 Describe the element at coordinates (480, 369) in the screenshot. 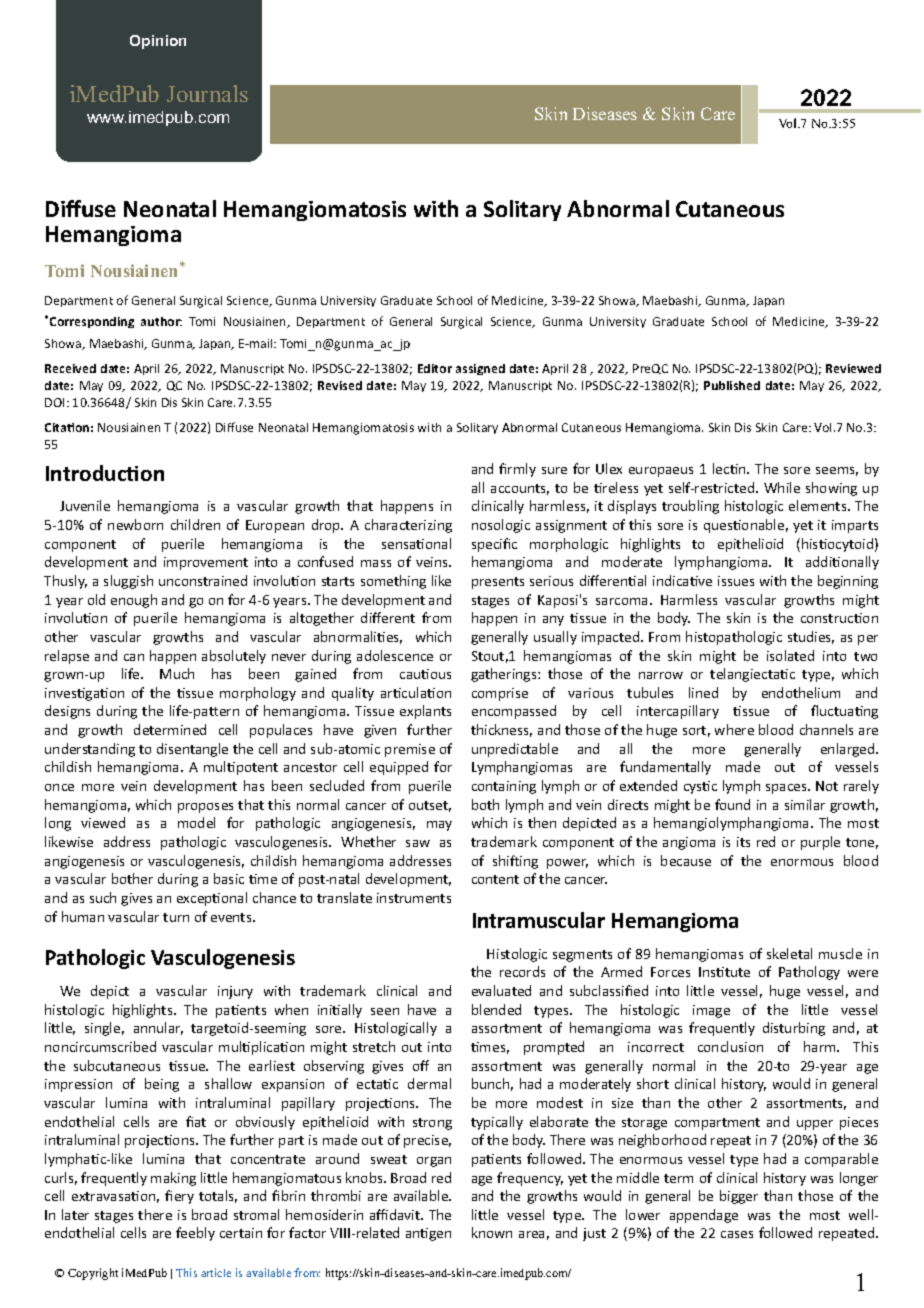

I see `assigned` at that location.
